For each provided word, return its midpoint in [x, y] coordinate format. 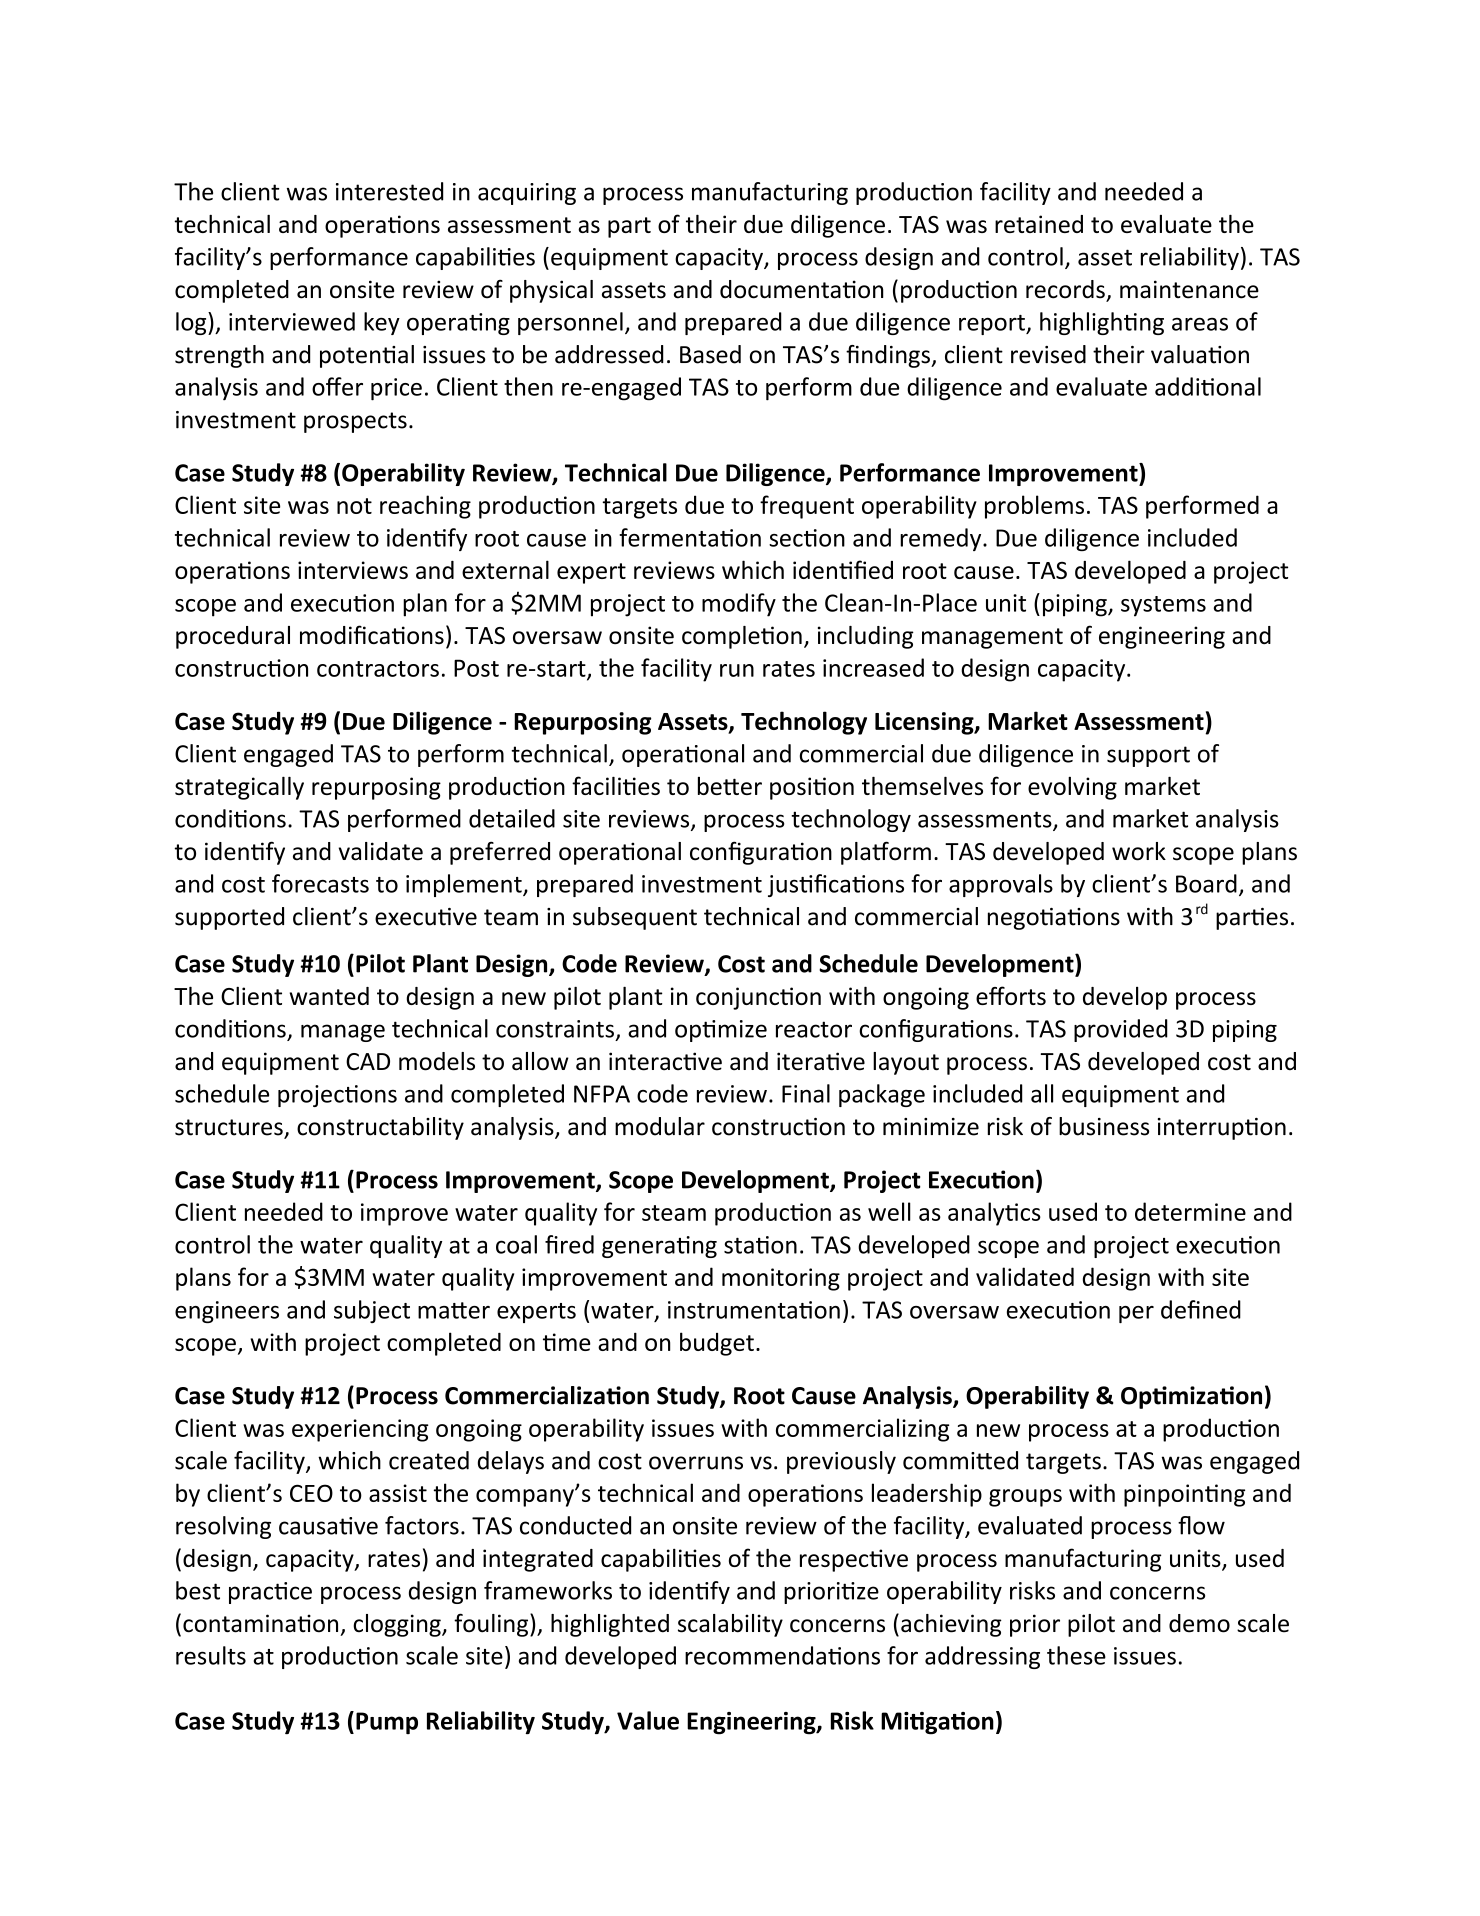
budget [717, 1344]
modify [739, 605]
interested [389, 191]
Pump [387, 1723]
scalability [730, 1625]
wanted [329, 996]
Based [710, 354]
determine [1190, 1211]
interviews [353, 570]
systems [1163, 606]
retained [1039, 224]
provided [1121, 1030]
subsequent [635, 918]
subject [372, 1311]
